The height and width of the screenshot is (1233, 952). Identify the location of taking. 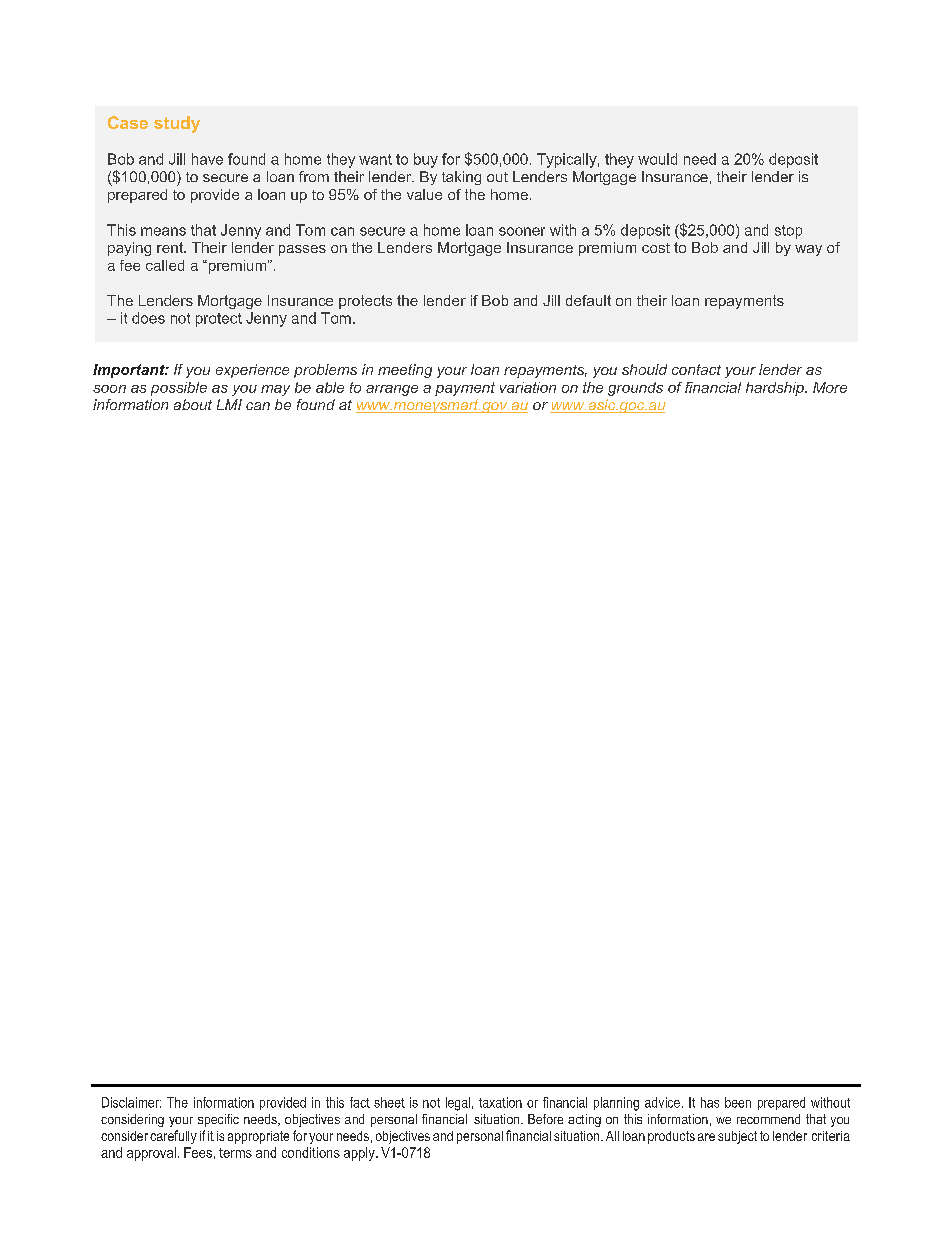
(461, 178).
